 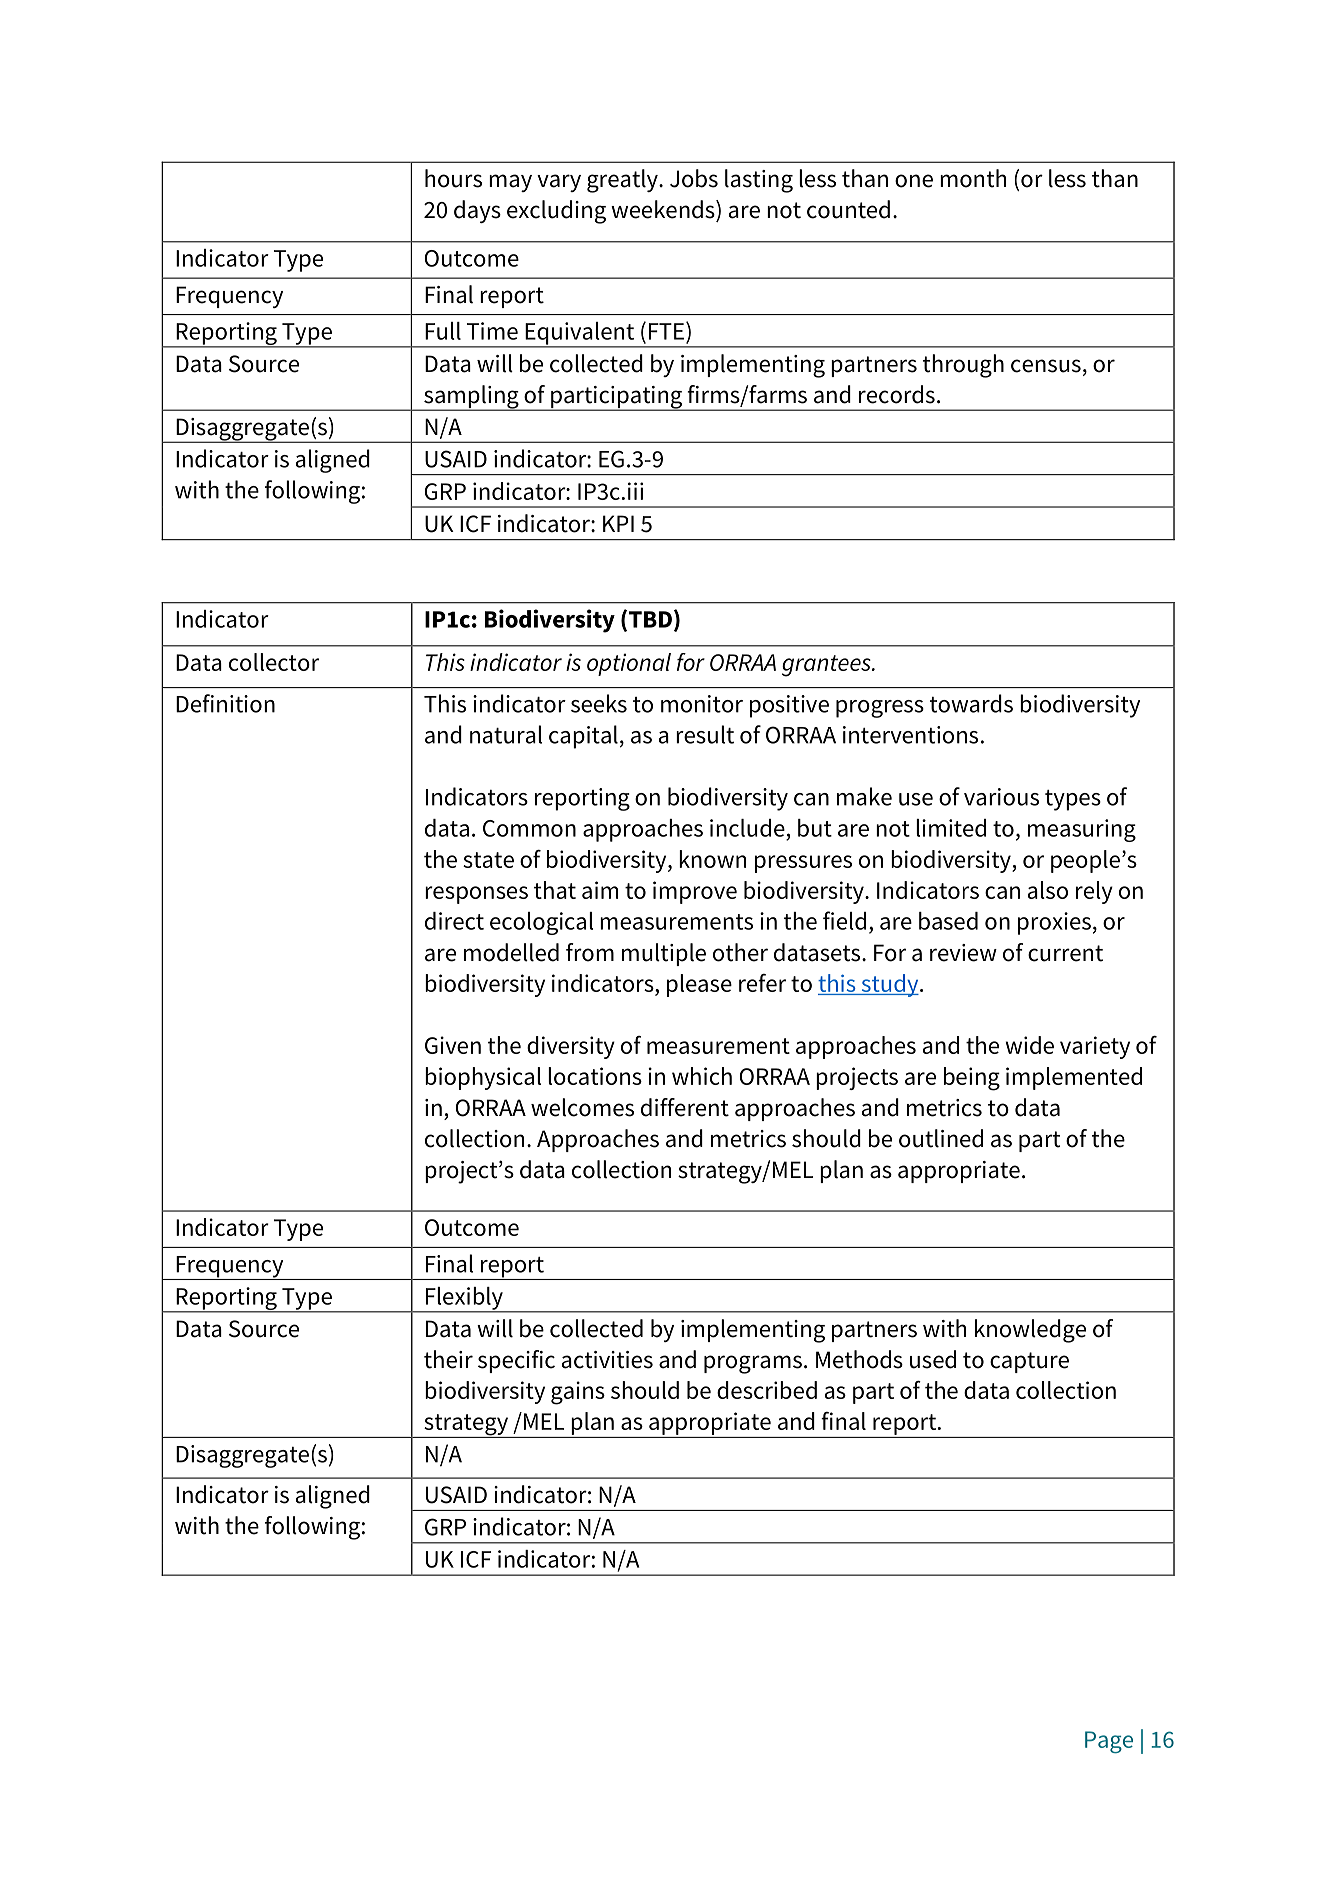 What do you see at coordinates (650, 619) in the screenshot?
I see `TBD` at bounding box center [650, 619].
